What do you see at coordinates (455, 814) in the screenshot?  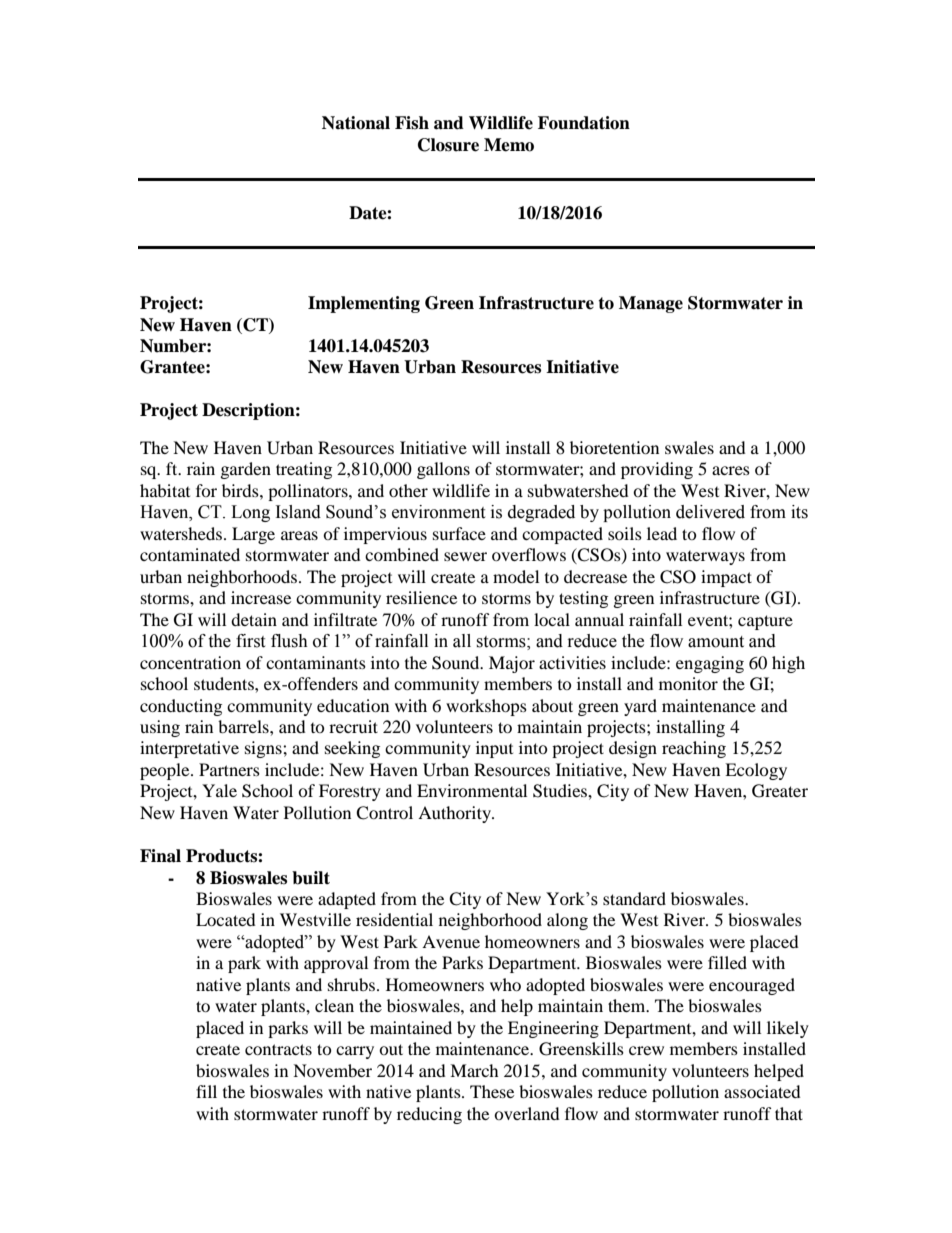 I see `Authority` at bounding box center [455, 814].
